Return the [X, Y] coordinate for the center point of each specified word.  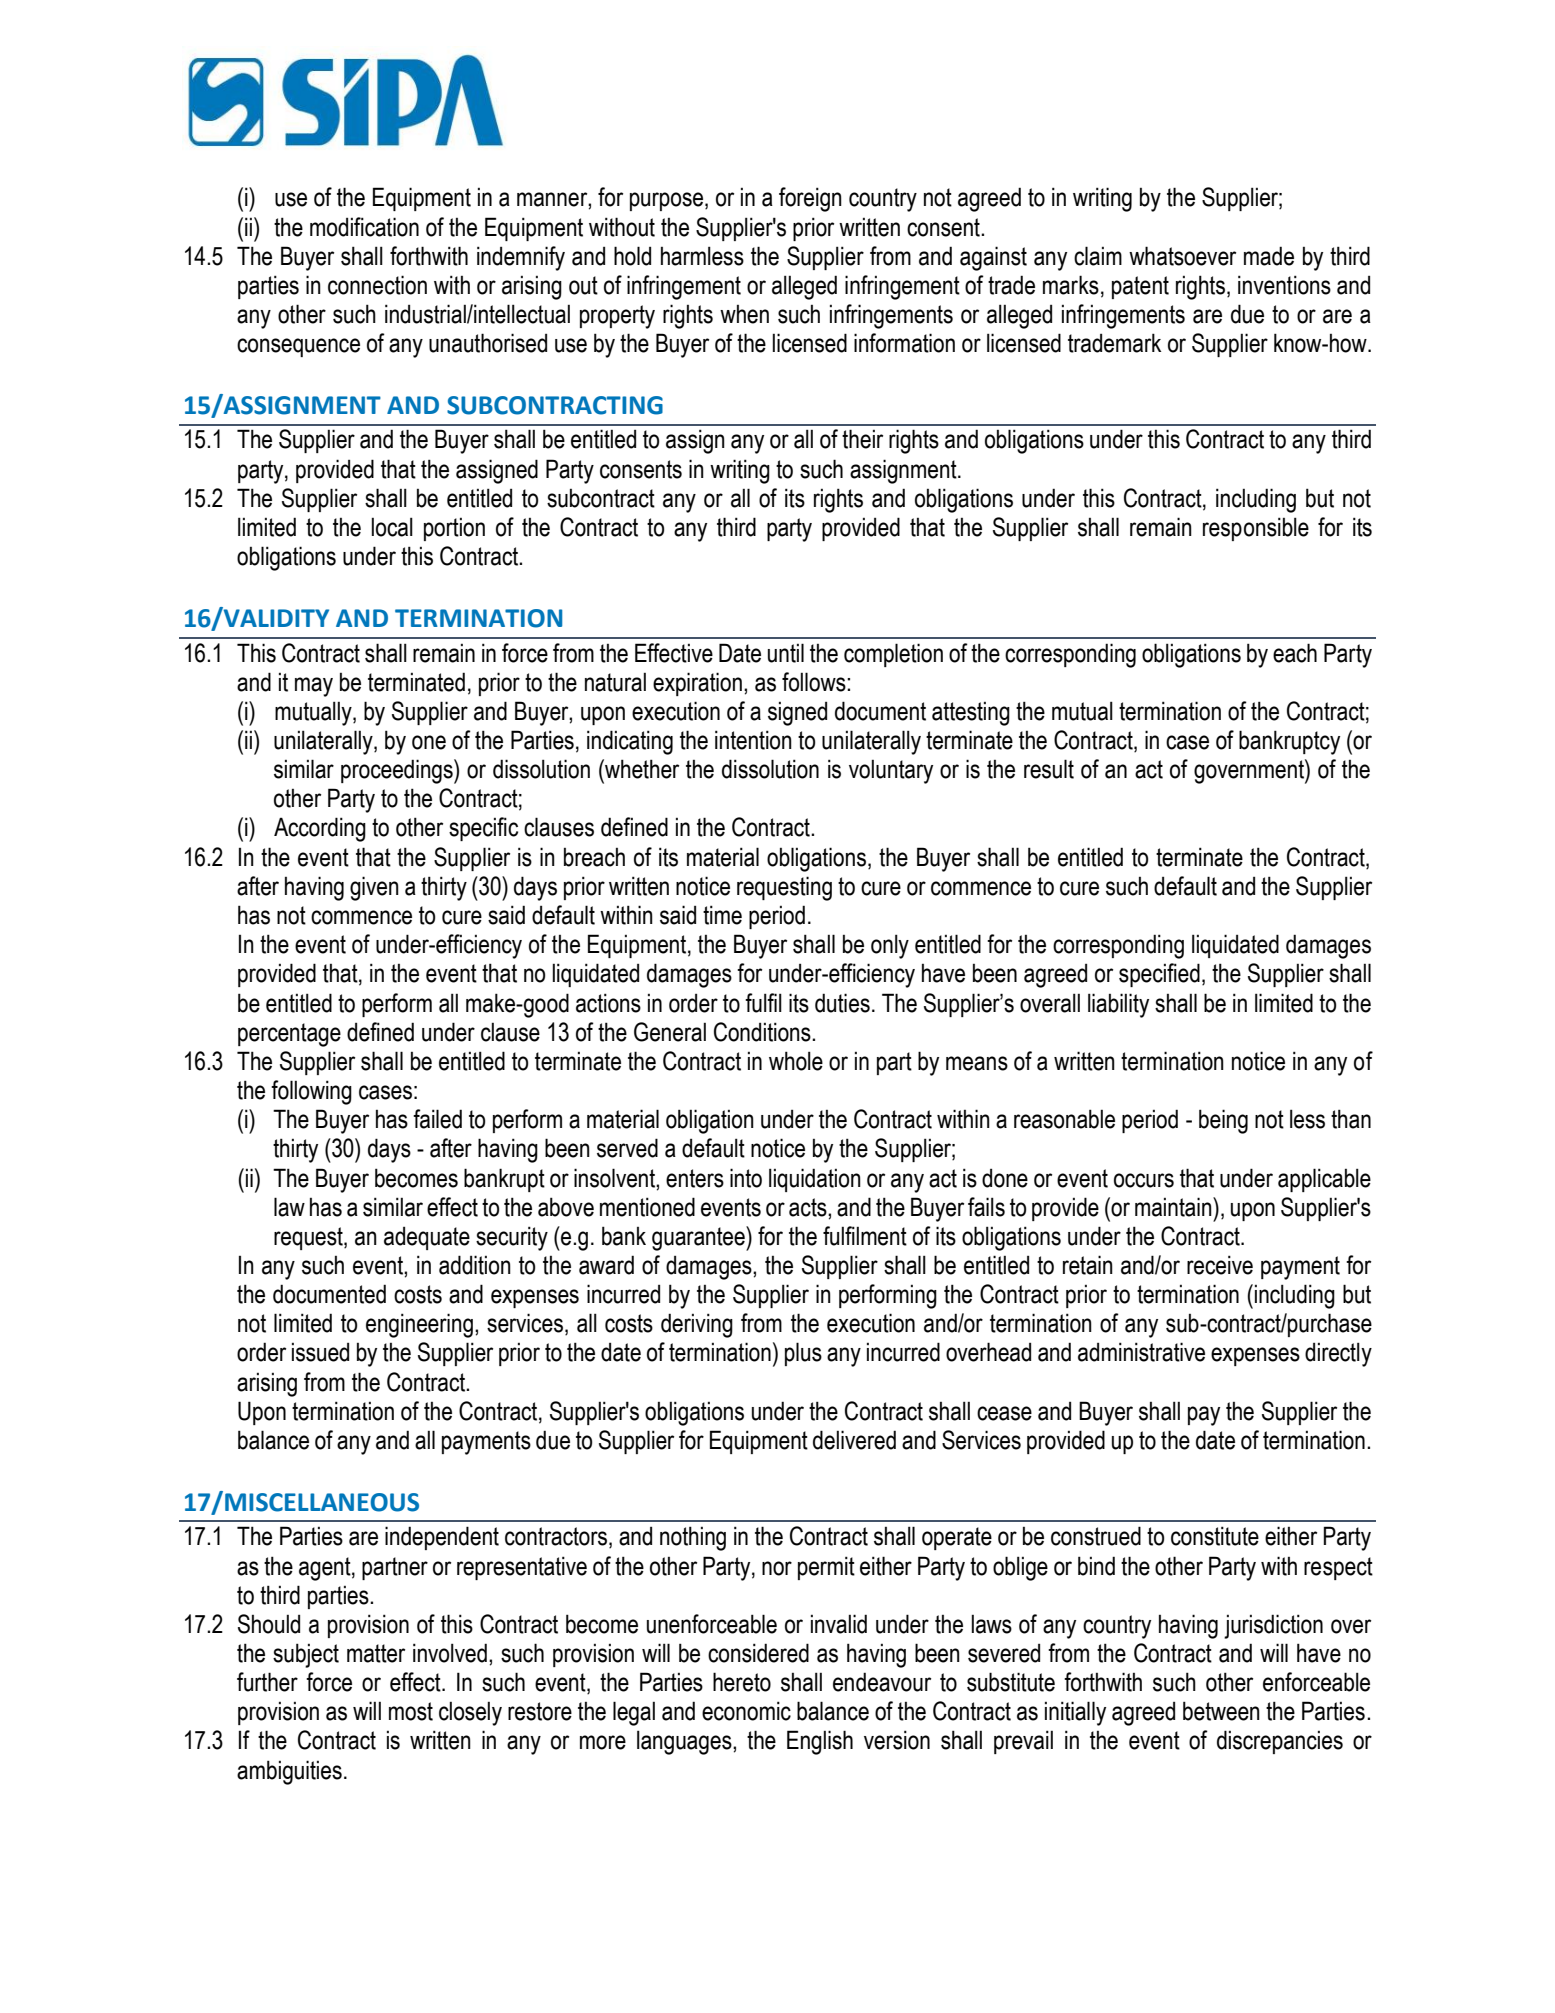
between [1221, 1711]
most [411, 1711]
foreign [810, 199]
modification [364, 227]
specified [1159, 975]
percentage [289, 1035]
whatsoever [1182, 256]
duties [842, 1003]
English [820, 1742]
